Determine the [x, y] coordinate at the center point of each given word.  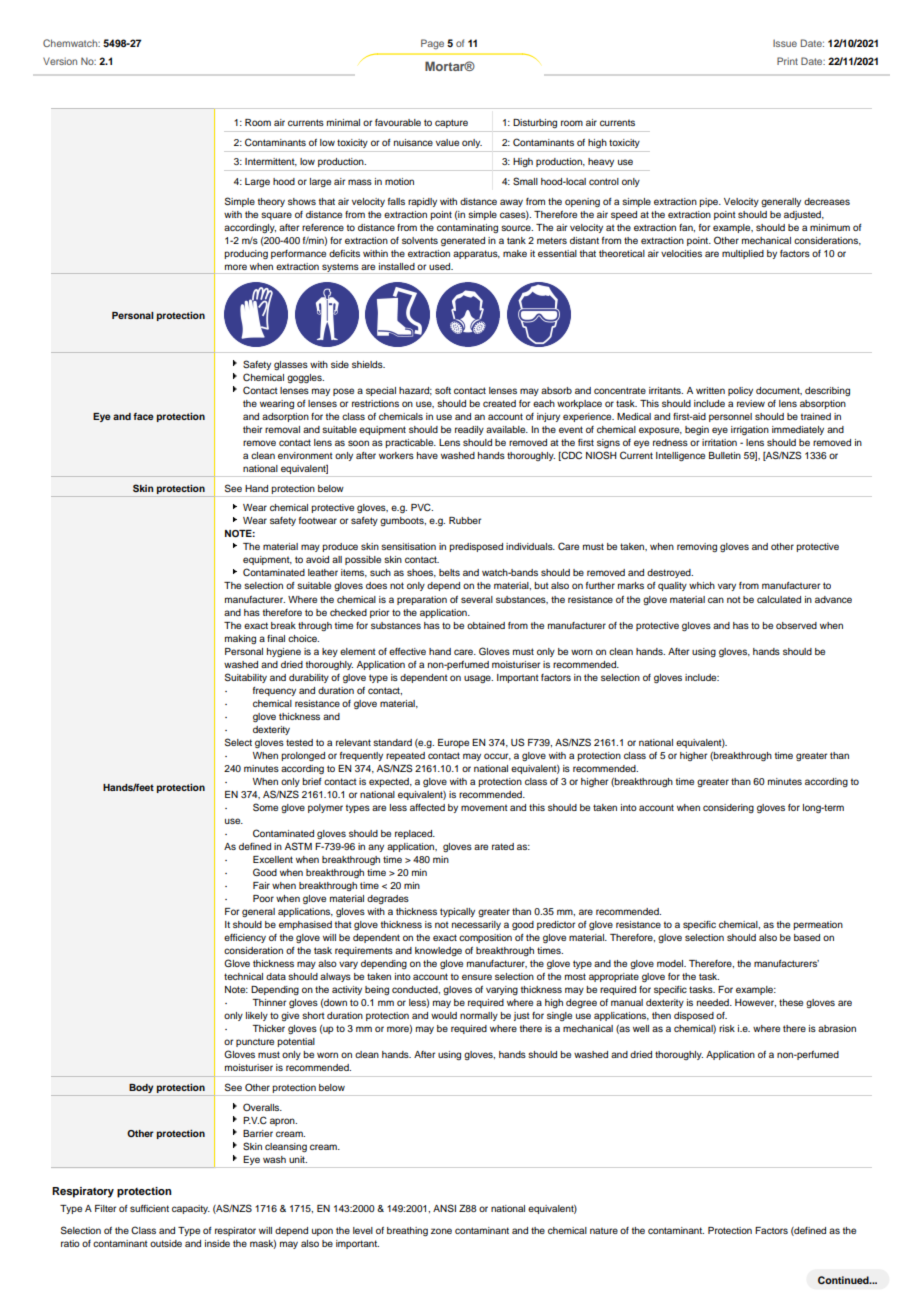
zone [441, 1231]
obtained [486, 625]
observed [796, 625]
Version [60, 61]
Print [787, 61]
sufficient [149, 1208]
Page [432, 44]
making [240, 639]
